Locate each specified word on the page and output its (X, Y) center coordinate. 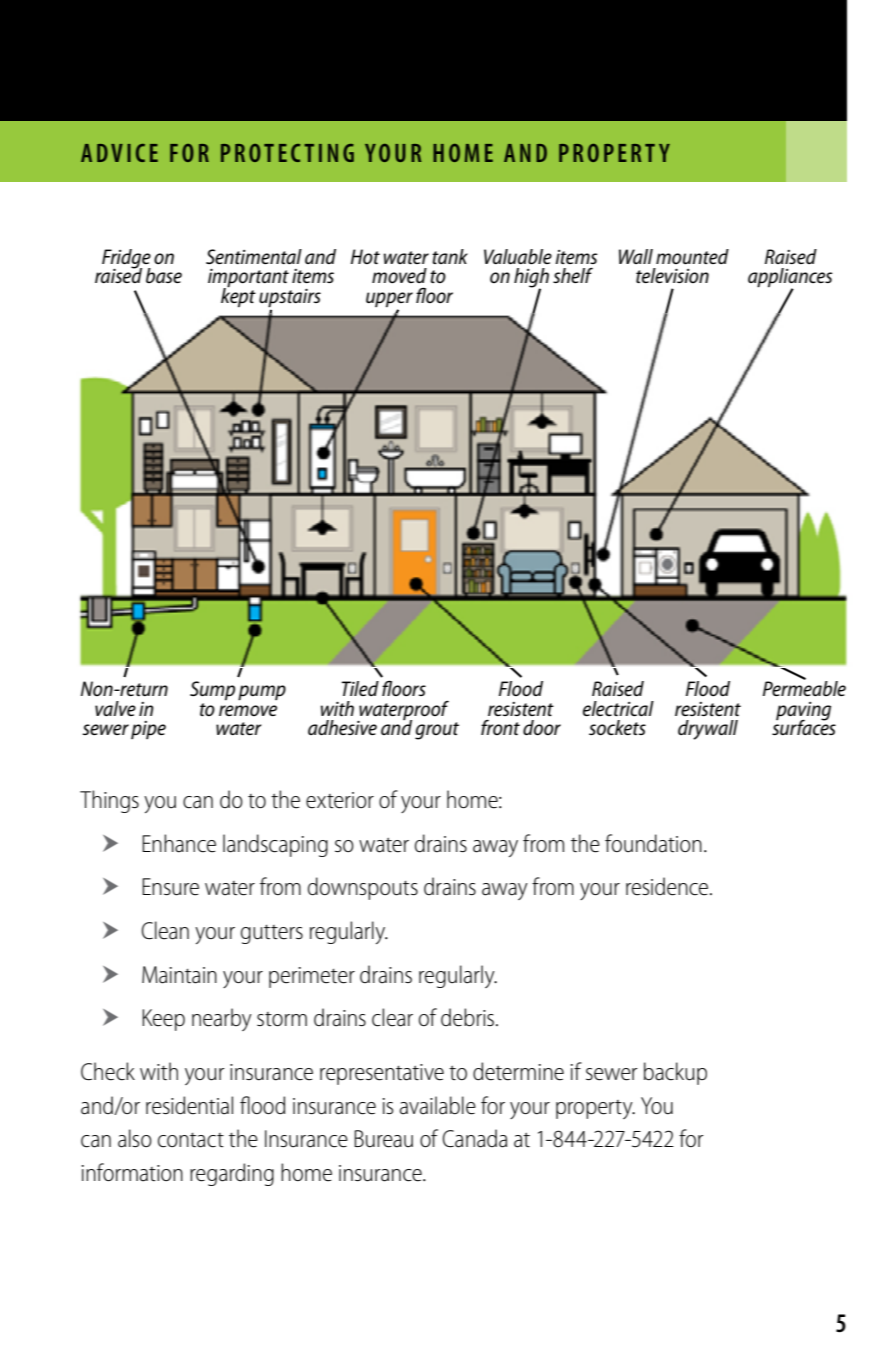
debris (467, 1017)
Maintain (179, 975)
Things (109, 801)
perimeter (312, 977)
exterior (340, 800)
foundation (653, 843)
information (132, 1172)
